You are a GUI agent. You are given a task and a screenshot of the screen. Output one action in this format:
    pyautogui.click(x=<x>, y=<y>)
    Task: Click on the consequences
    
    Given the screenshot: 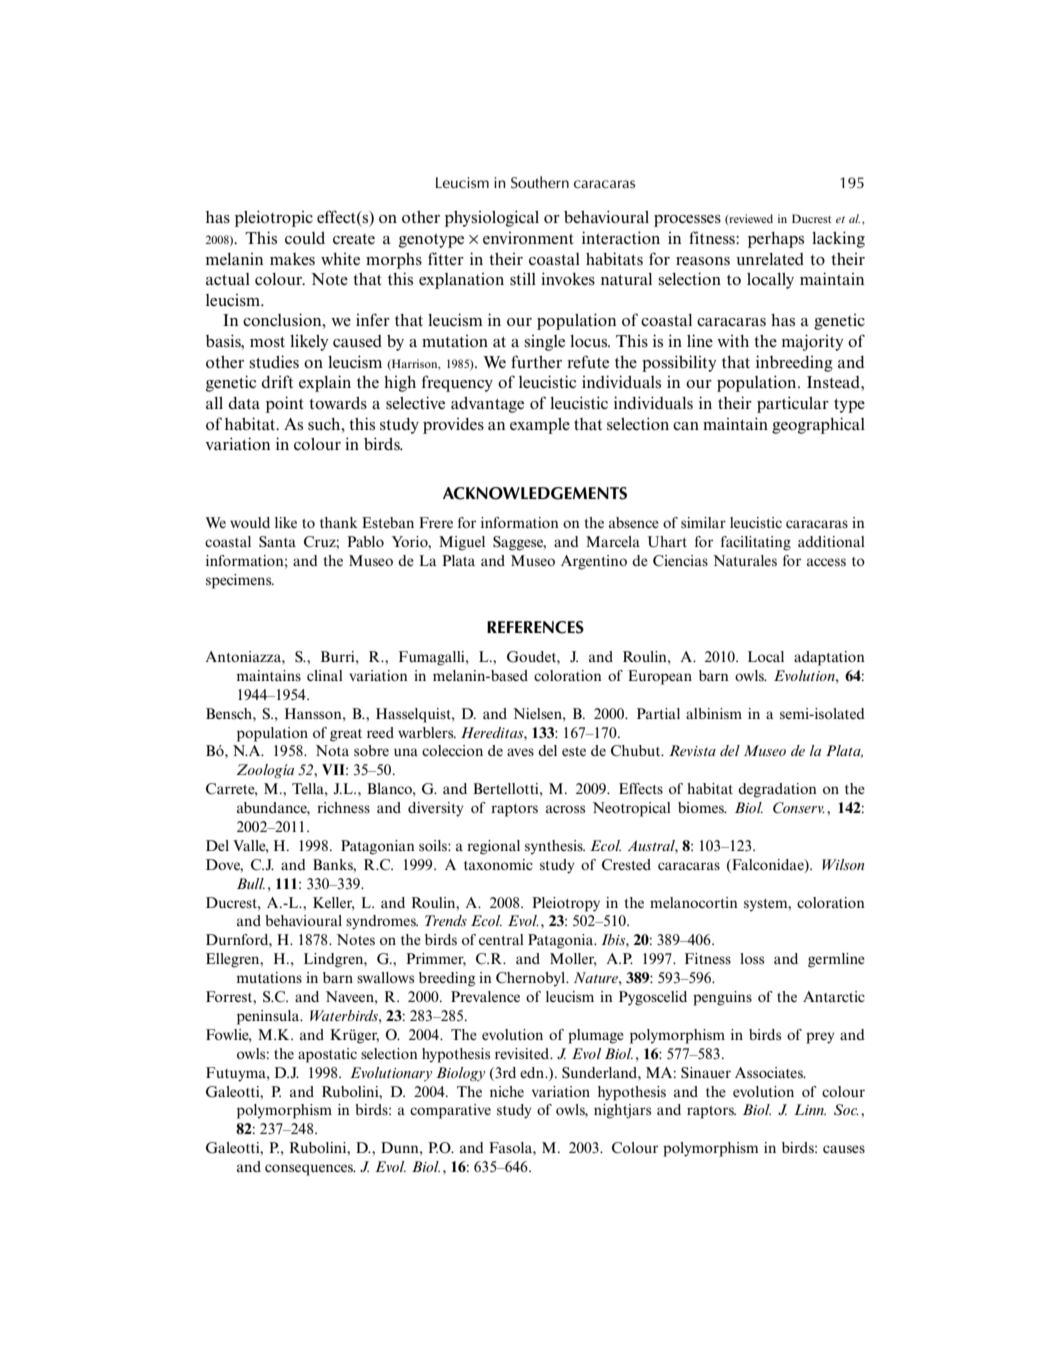 What is the action you would take?
    pyautogui.click(x=310, y=1170)
